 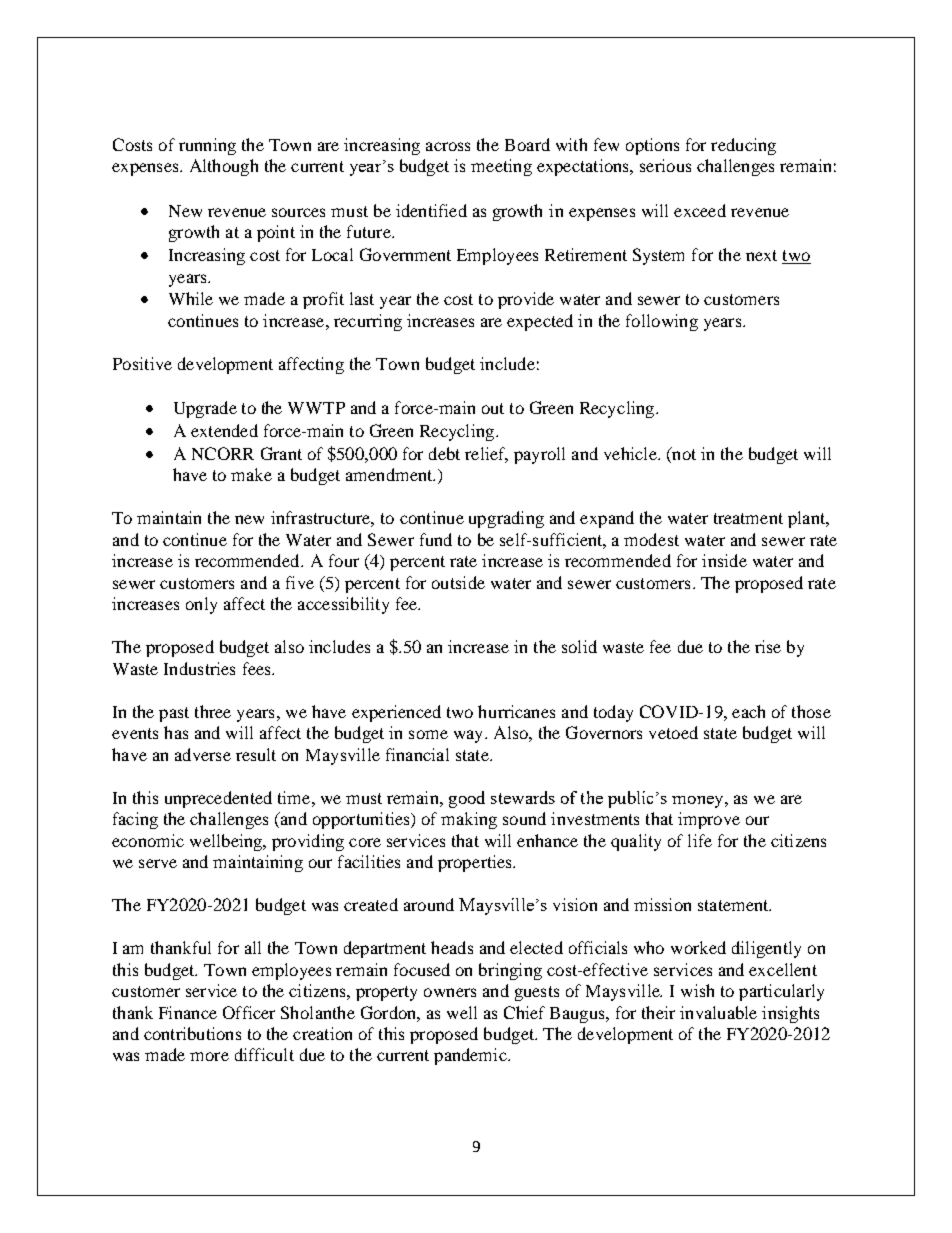 What do you see at coordinates (224, 167) in the screenshot?
I see `Although` at bounding box center [224, 167].
